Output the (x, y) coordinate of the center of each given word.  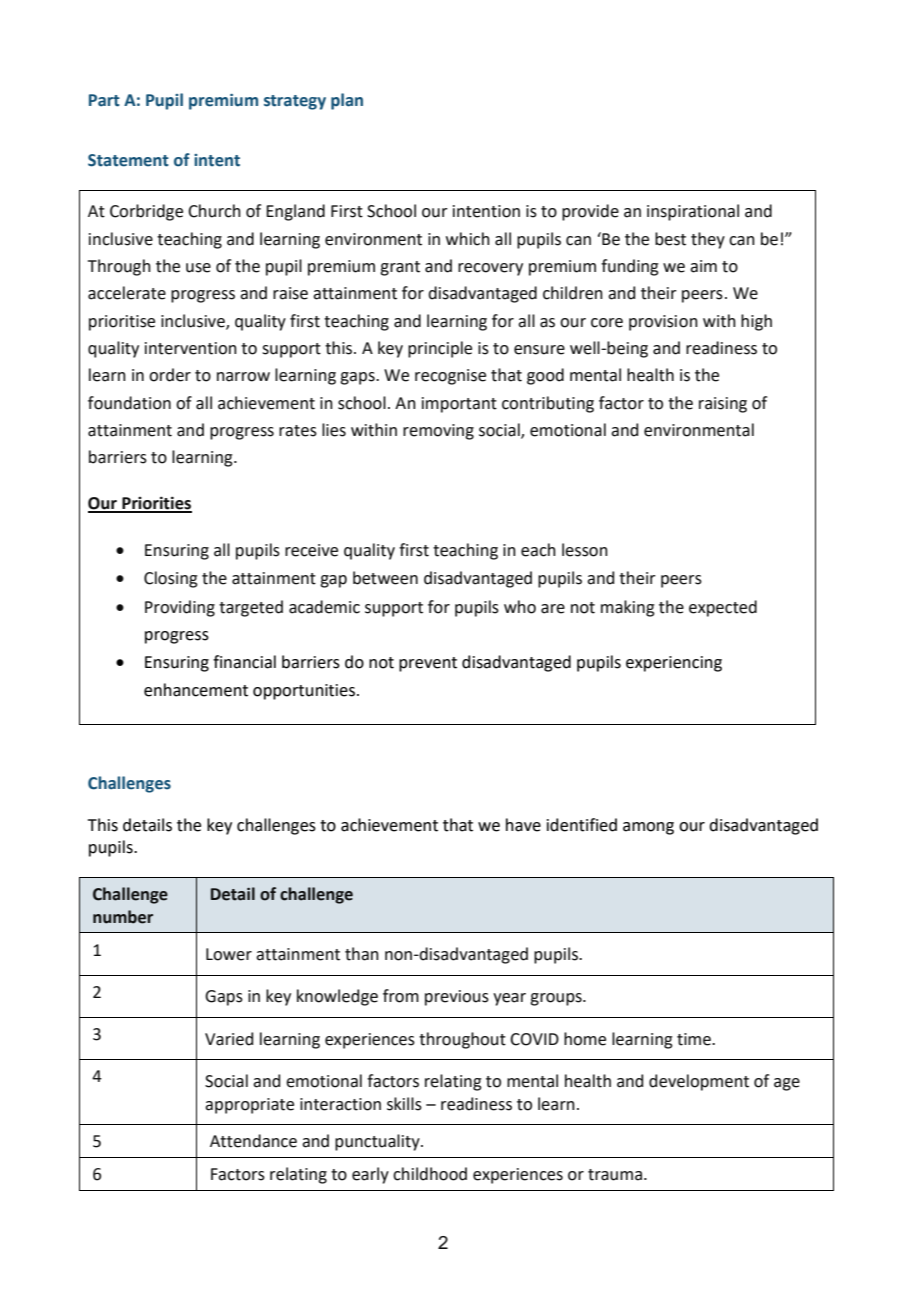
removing (438, 432)
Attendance (253, 1141)
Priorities (156, 504)
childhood (430, 1174)
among (648, 828)
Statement (128, 160)
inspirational (693, 212)
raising (723, 405)
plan (347, 101)
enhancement (196, 690)
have (523, 825)
